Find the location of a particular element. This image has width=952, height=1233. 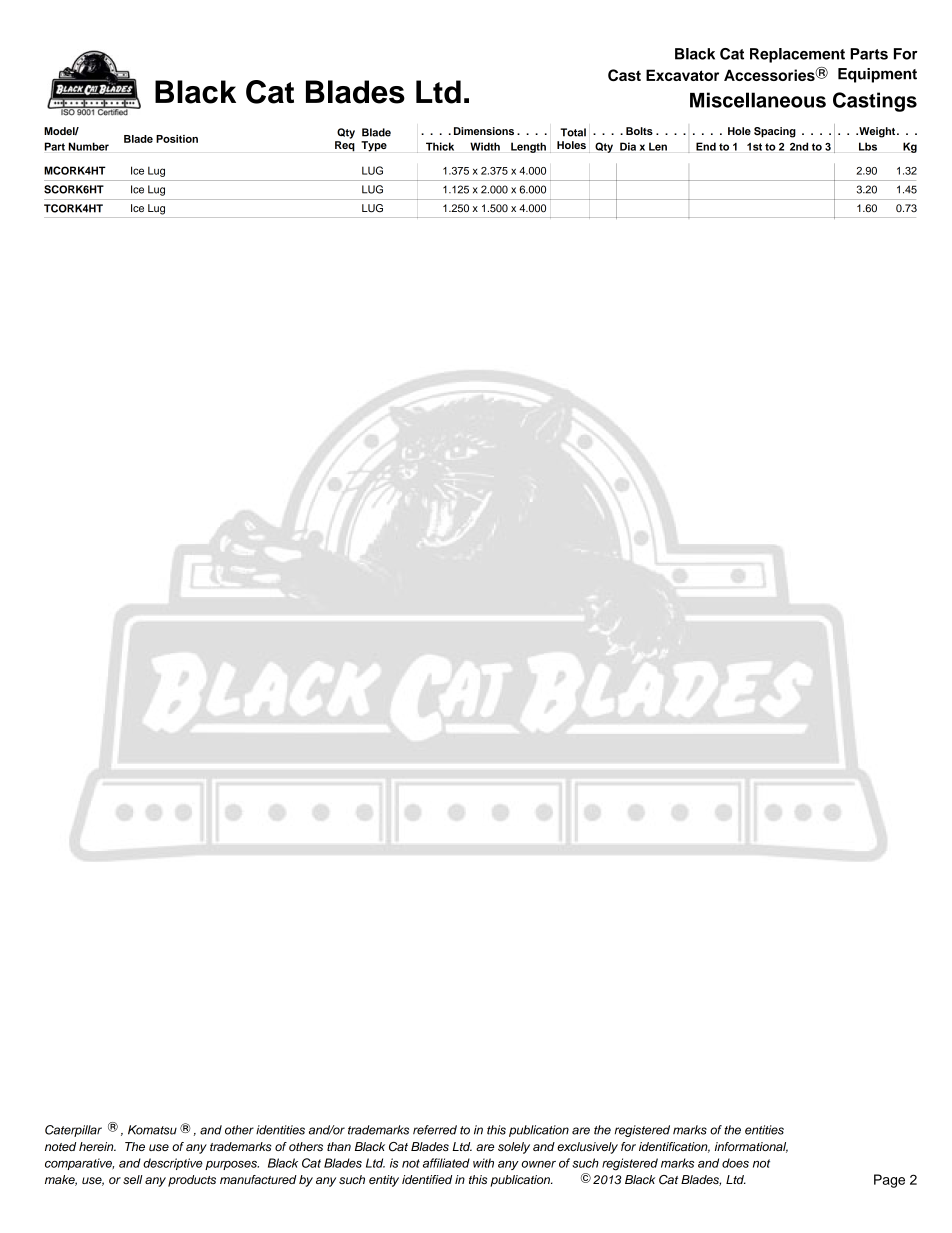

with is located at coordinates (483, 1163).
